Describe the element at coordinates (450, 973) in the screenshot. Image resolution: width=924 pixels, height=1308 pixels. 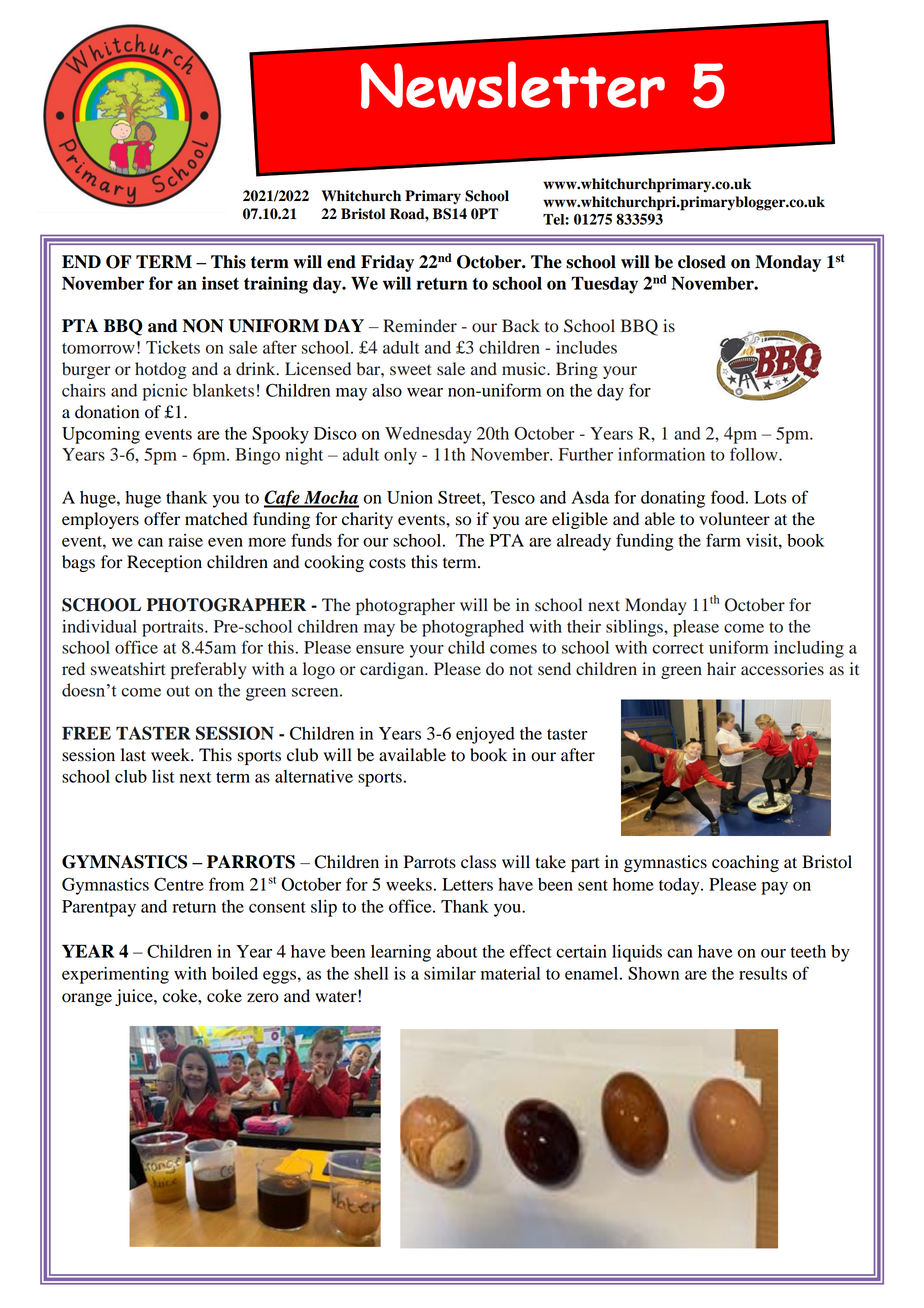
I see `similar` at that location.
